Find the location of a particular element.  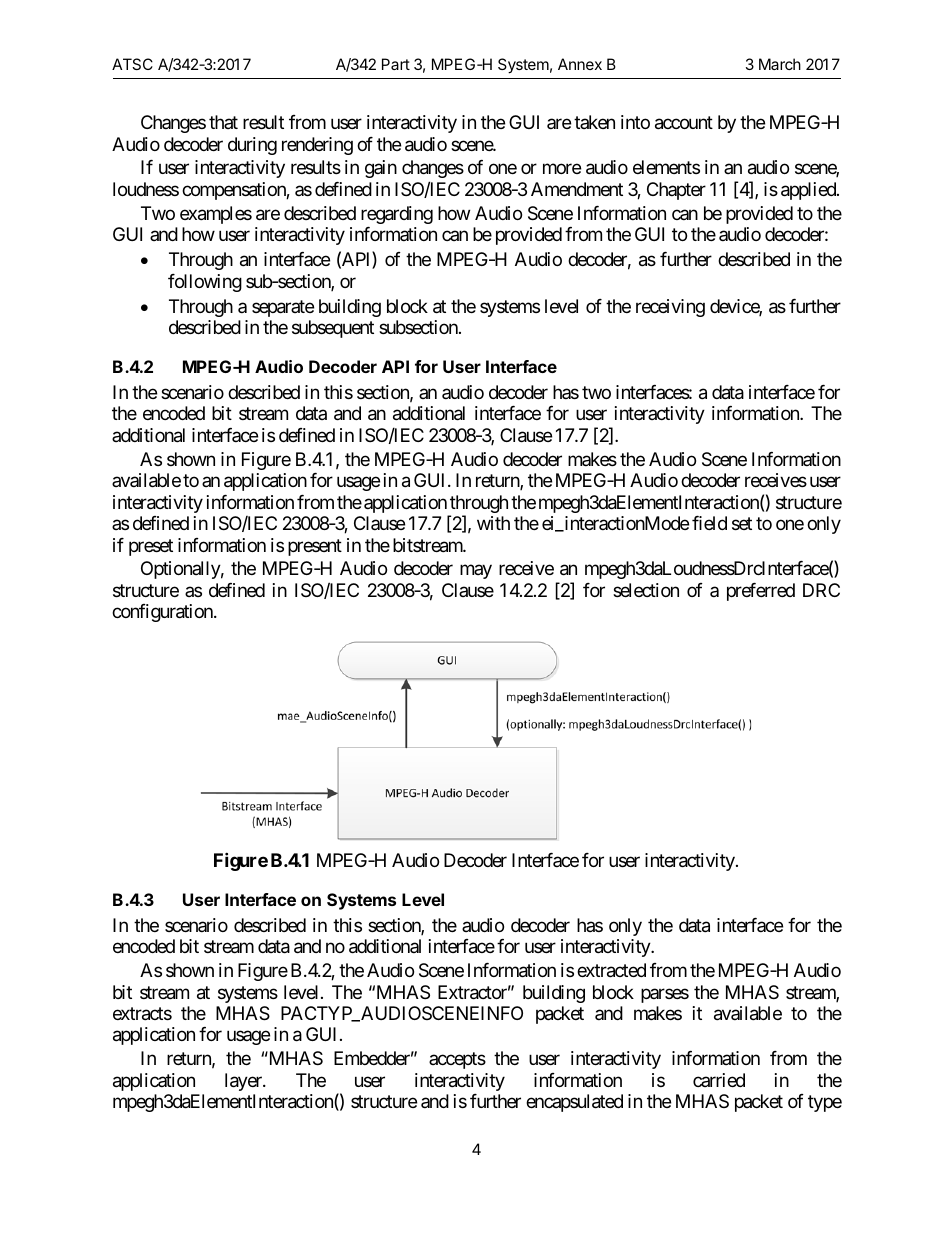

configuration is located at coordinates (163, 613).
